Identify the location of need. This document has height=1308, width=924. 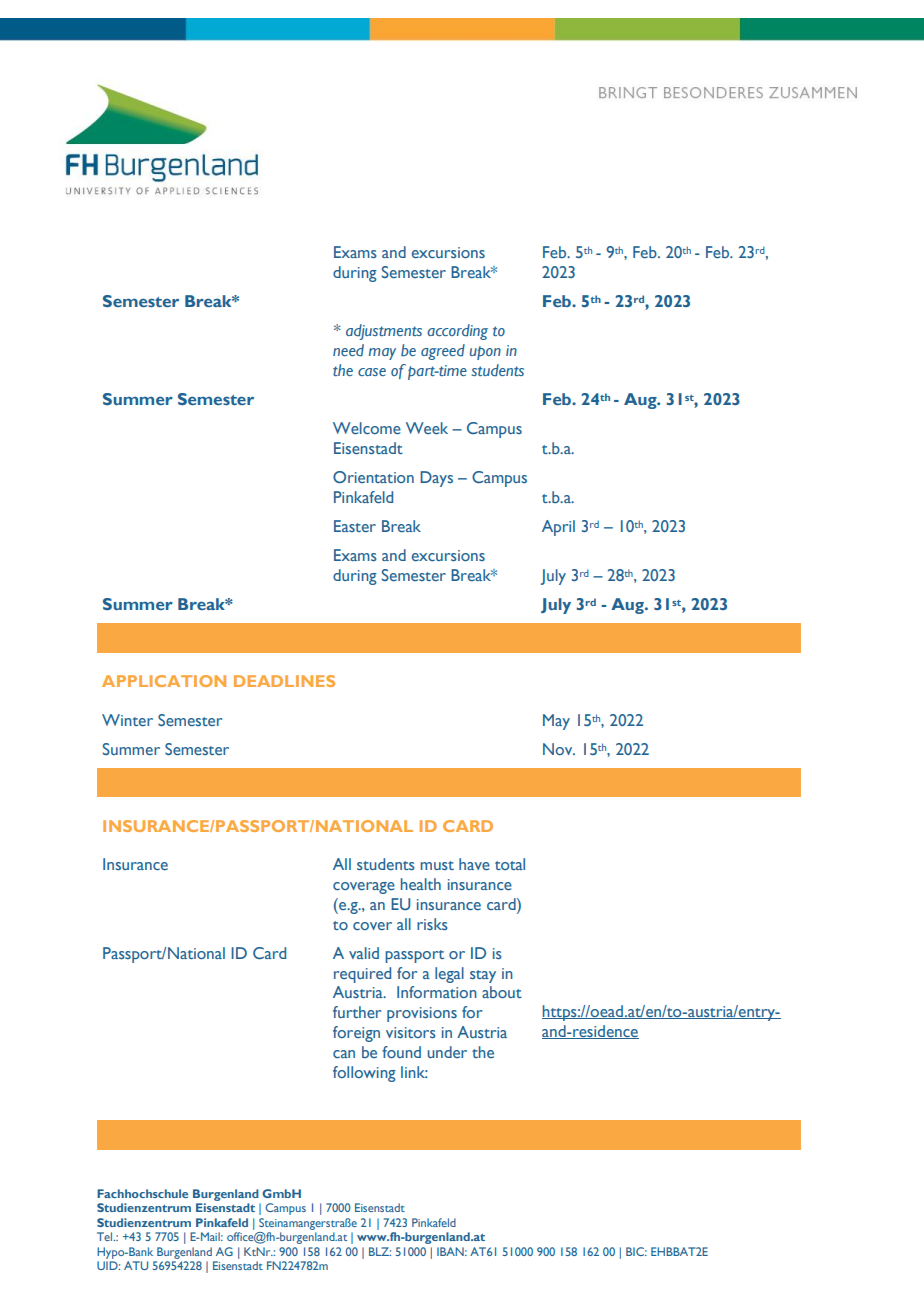
(348, 350).
